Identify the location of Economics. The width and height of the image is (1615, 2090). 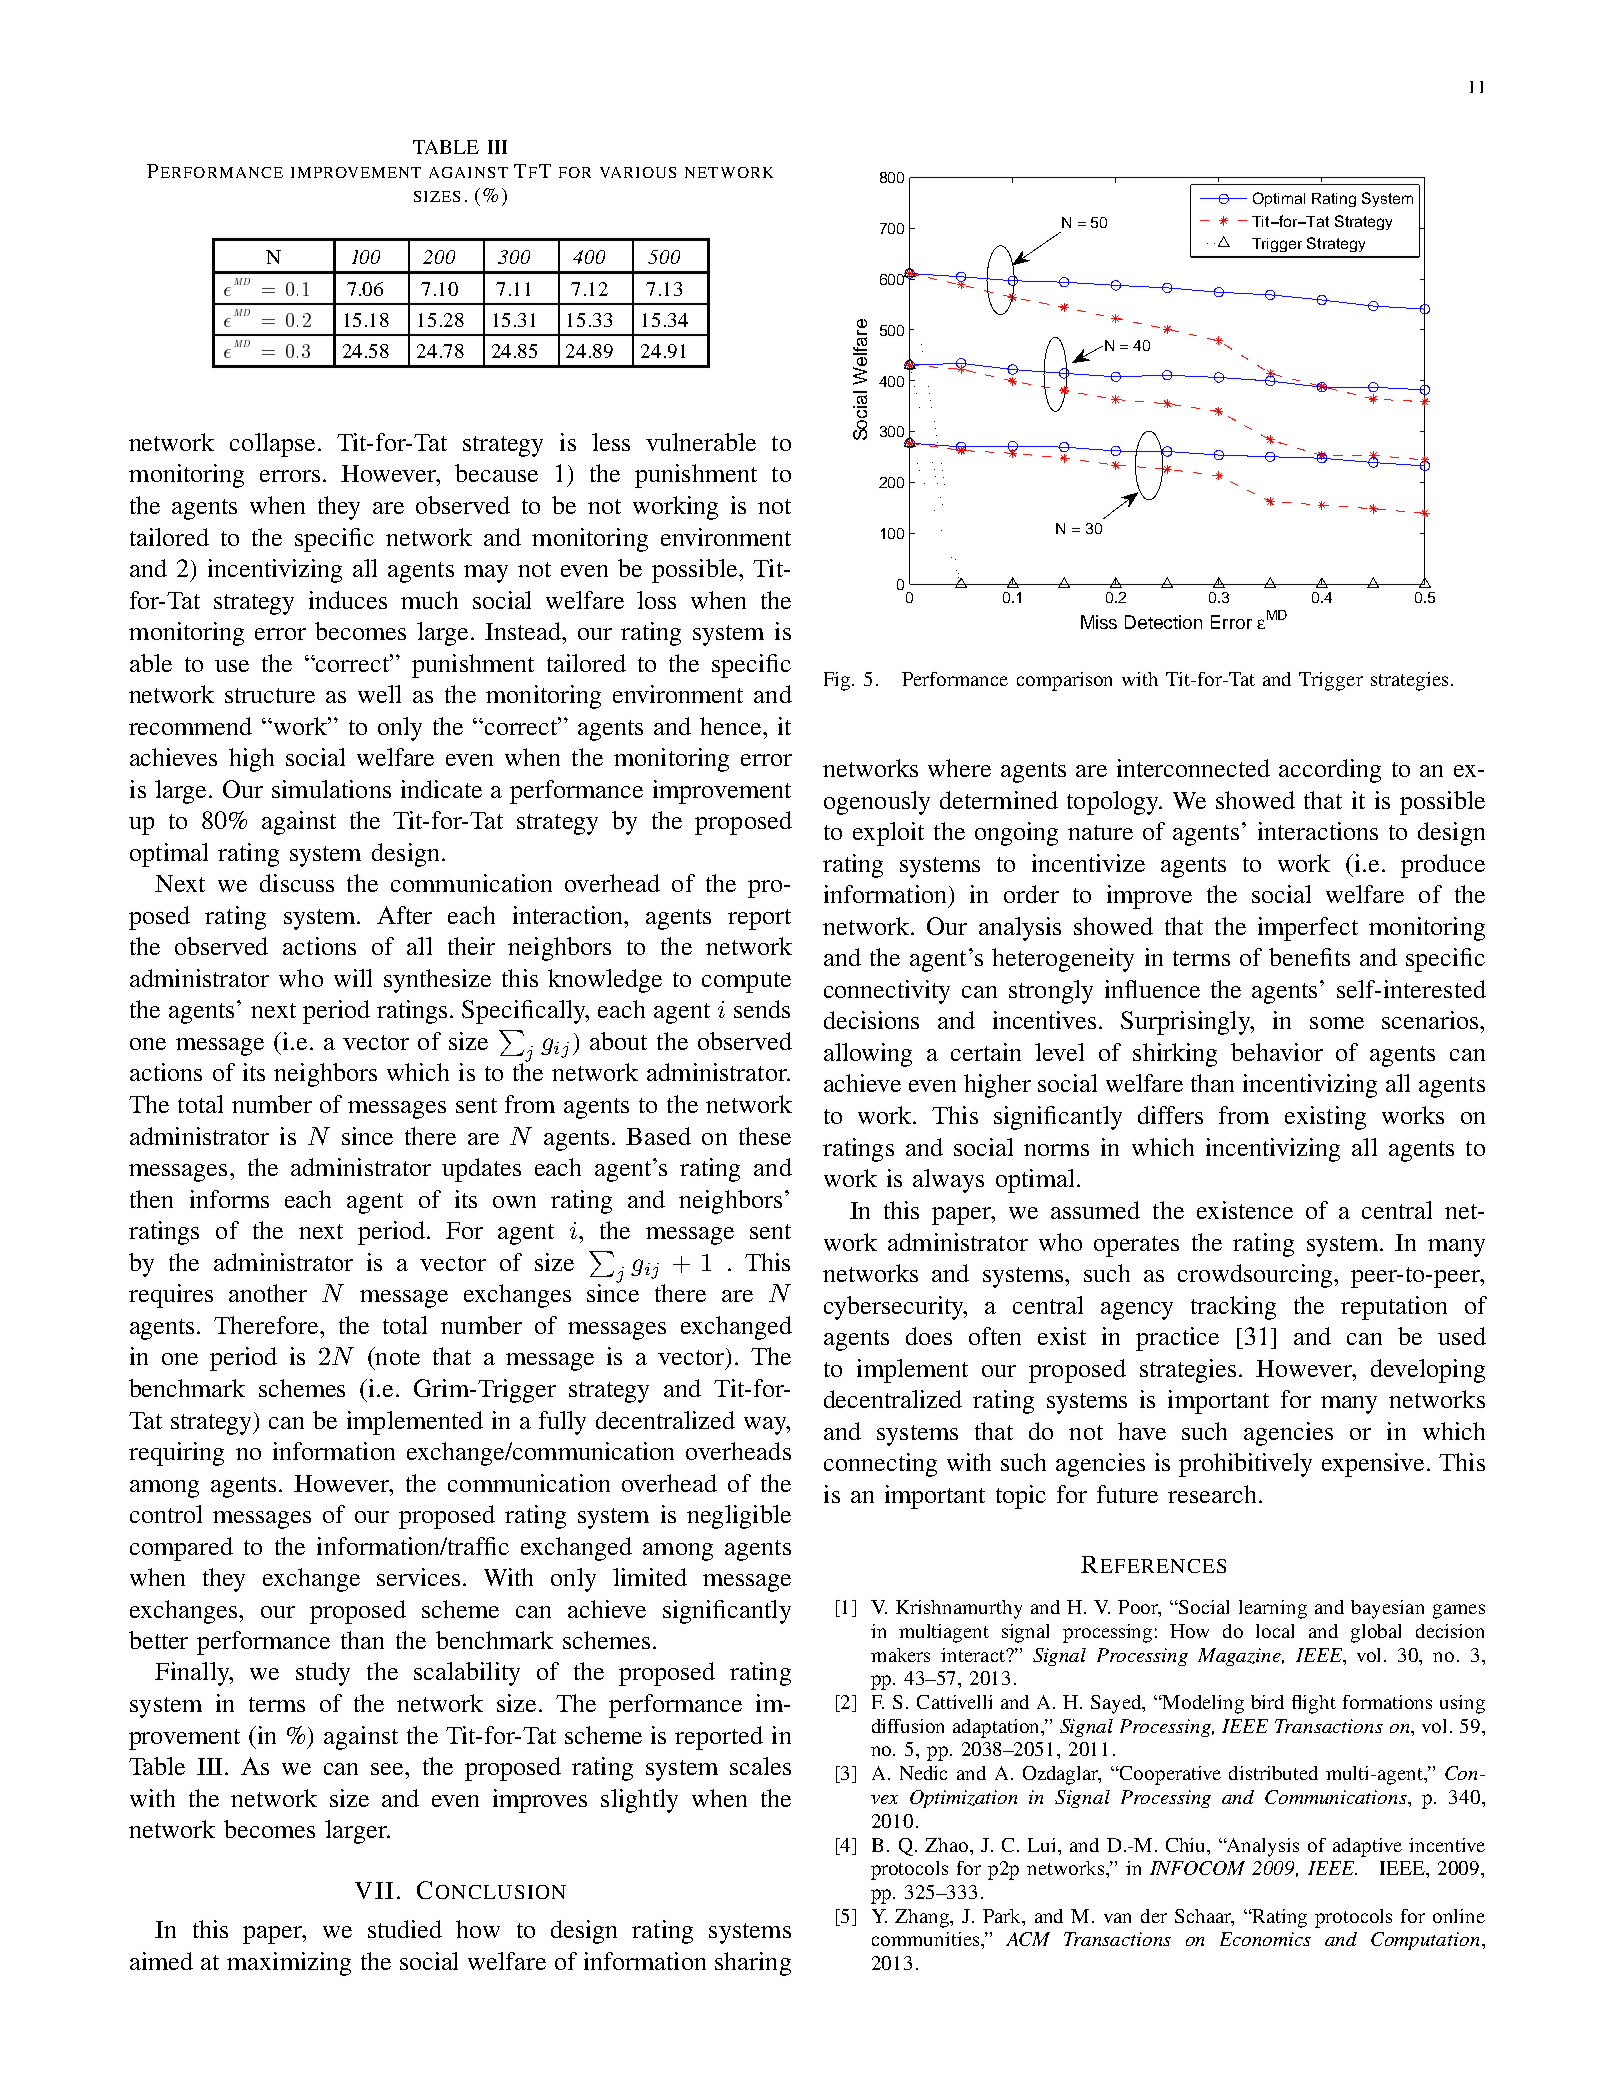
(1265, 1939).
